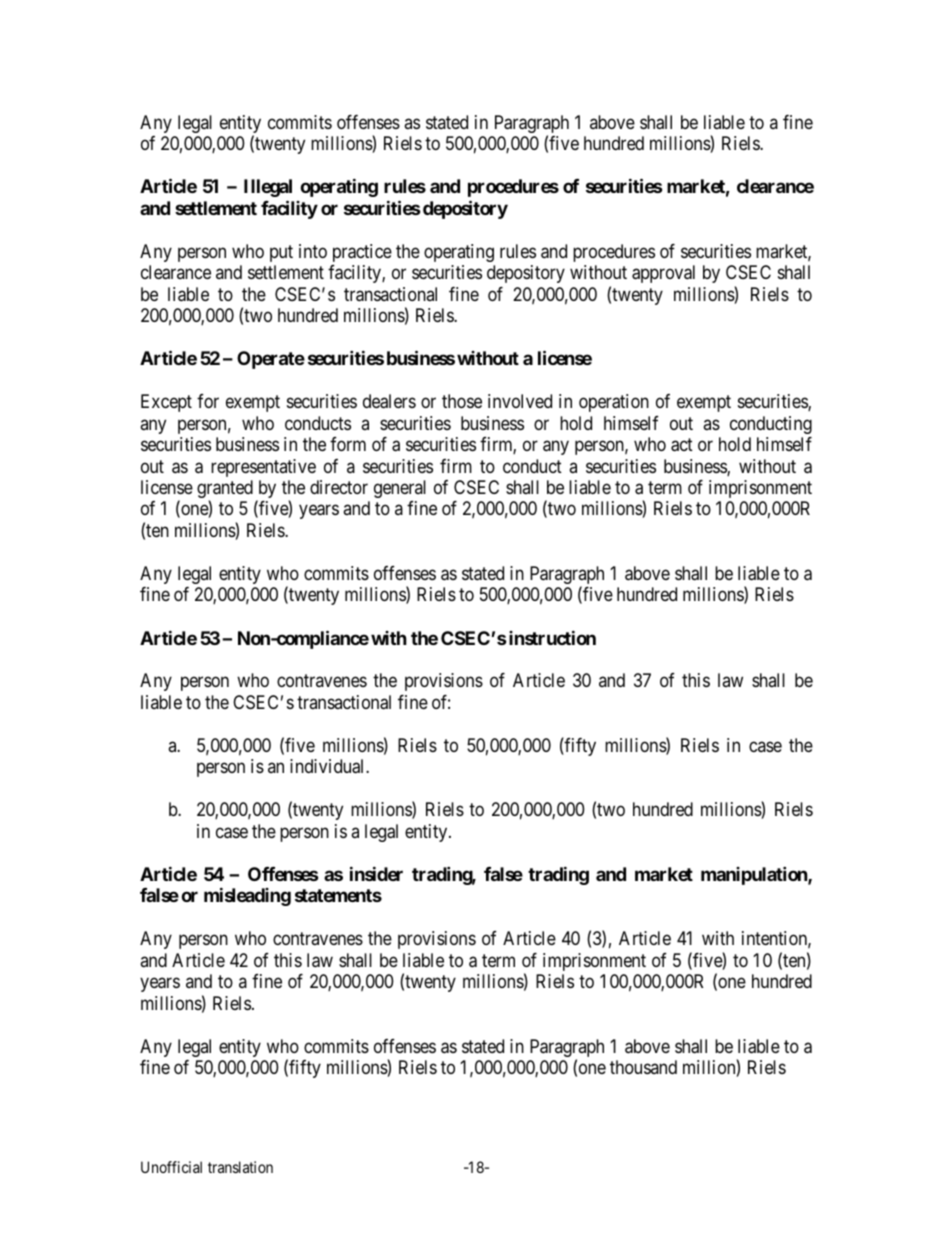 Image resolution: width=952 pixels, height=1233 pixels. What do you see at coordinates (663, 274) in the image?
I see `approval` at bounding box center [663, 274].
